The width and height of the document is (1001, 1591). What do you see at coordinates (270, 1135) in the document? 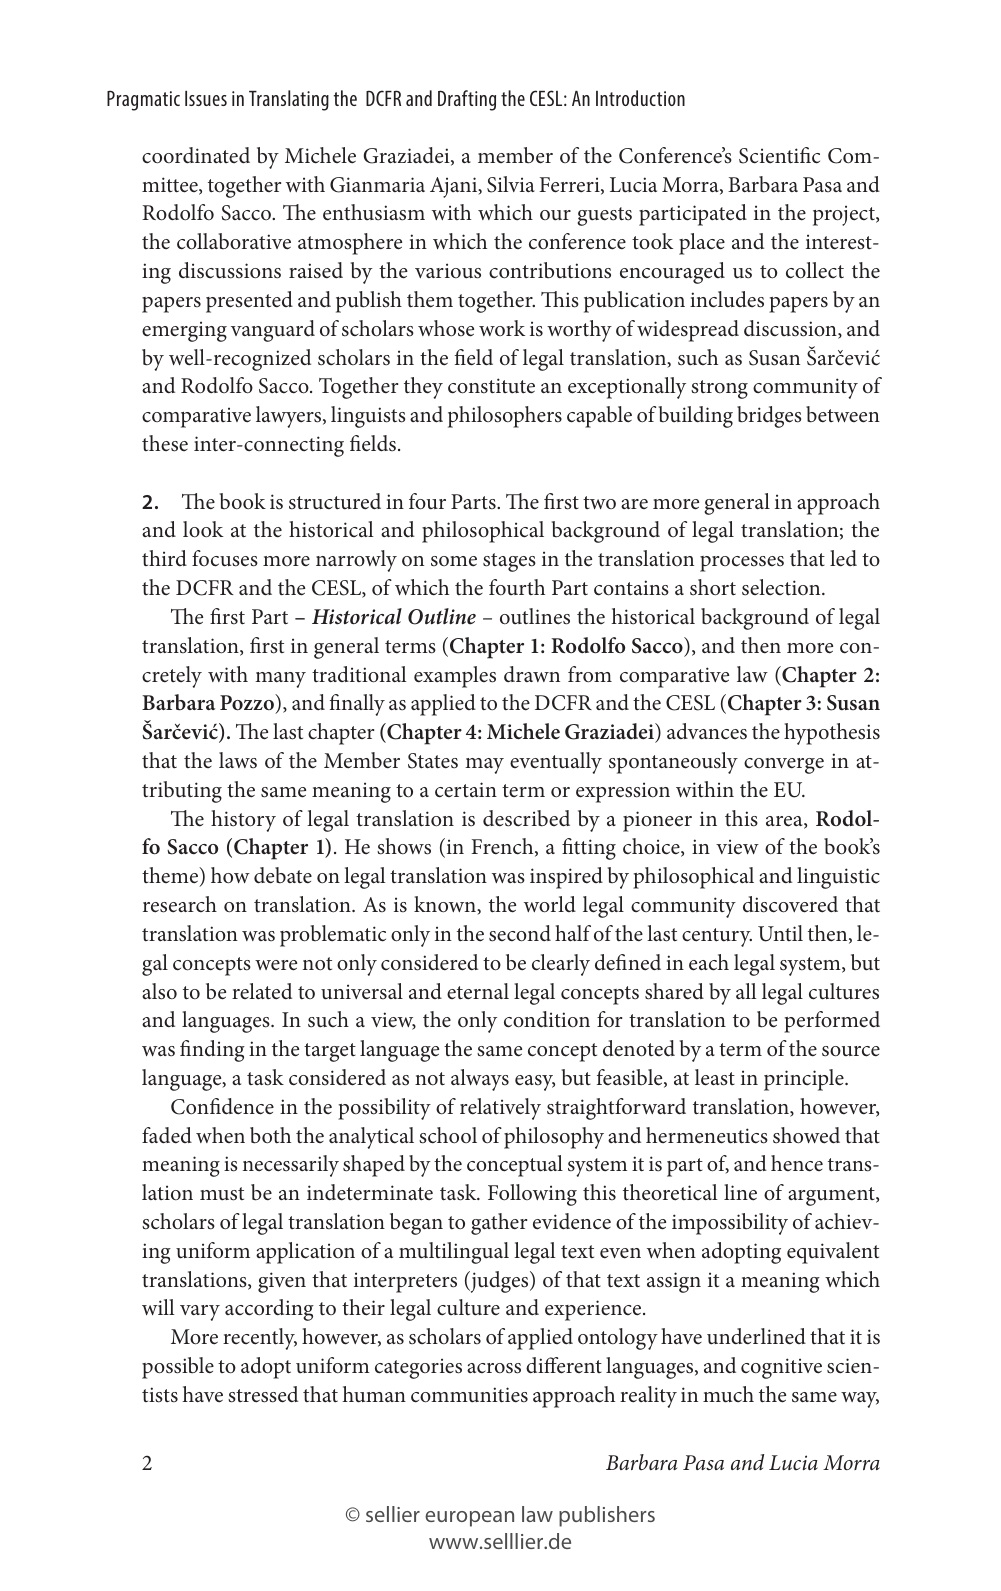
I see `both` at bounding box center [270, 1135].
